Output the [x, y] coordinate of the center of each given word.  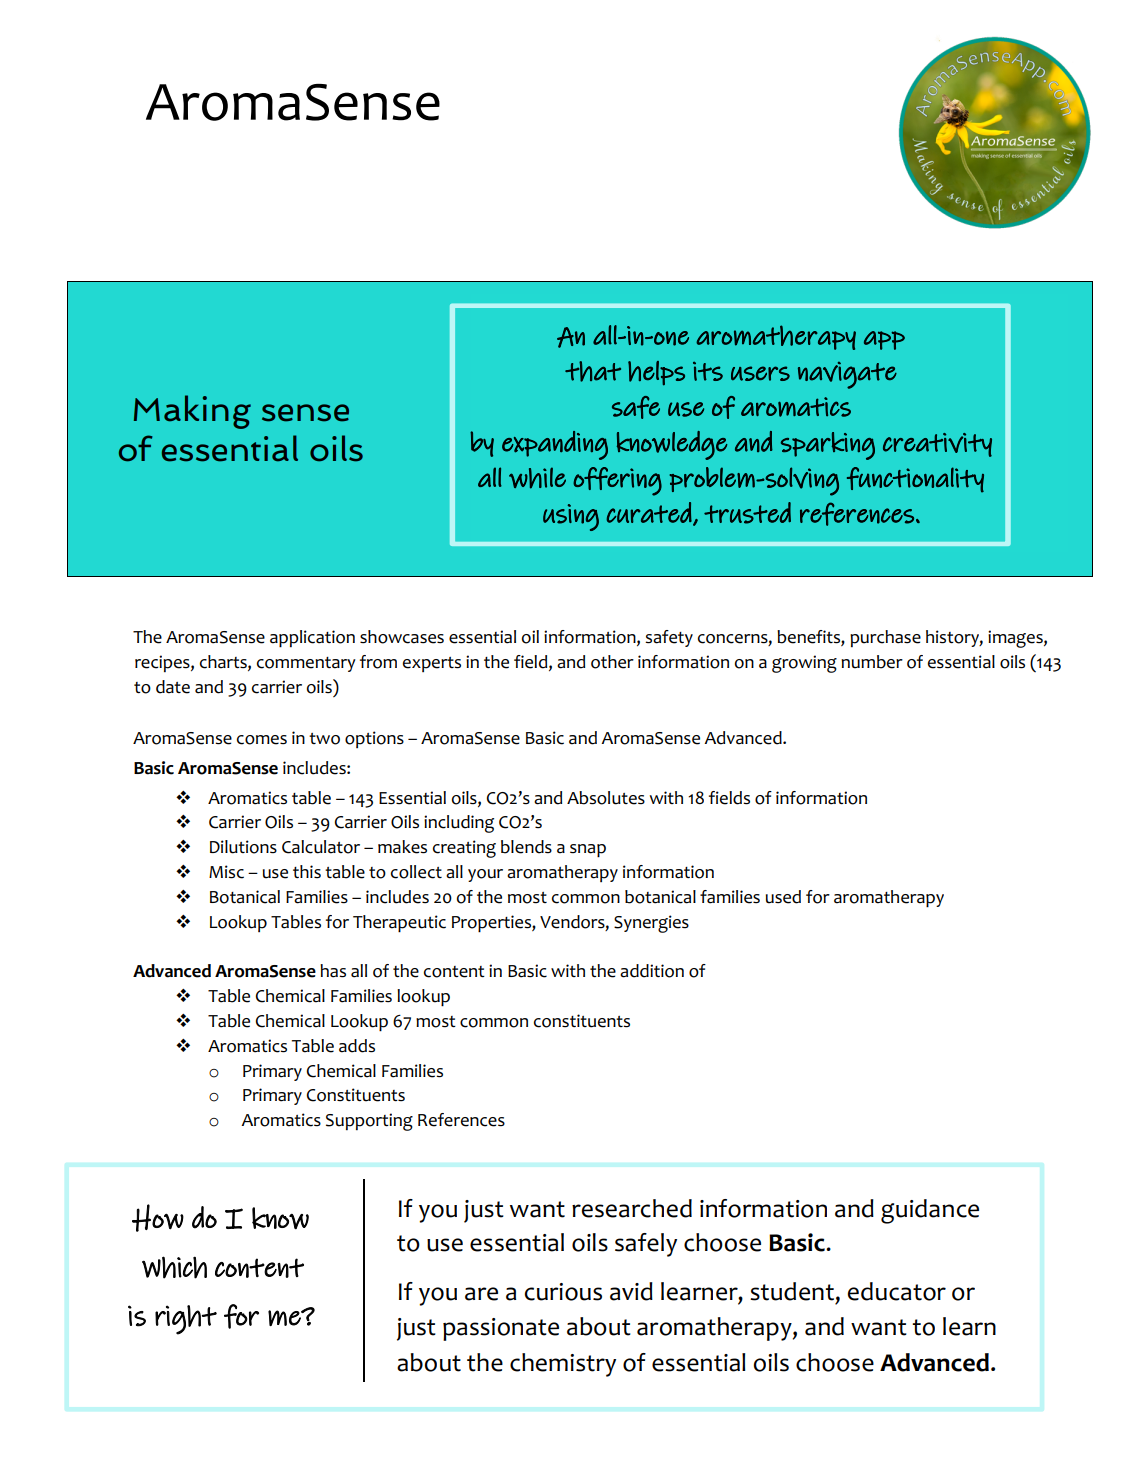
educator [897, 1291]
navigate [847, 375]
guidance [930, 1211]
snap [588, 851]
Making [192, 412]
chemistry [563, 1365]
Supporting [369, 1122]
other [612, 662]
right [186, 1320]
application [312, 639]
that [593, 371]
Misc [226, 872]
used [783, 897]
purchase [885, 638]
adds [357, 1046]
